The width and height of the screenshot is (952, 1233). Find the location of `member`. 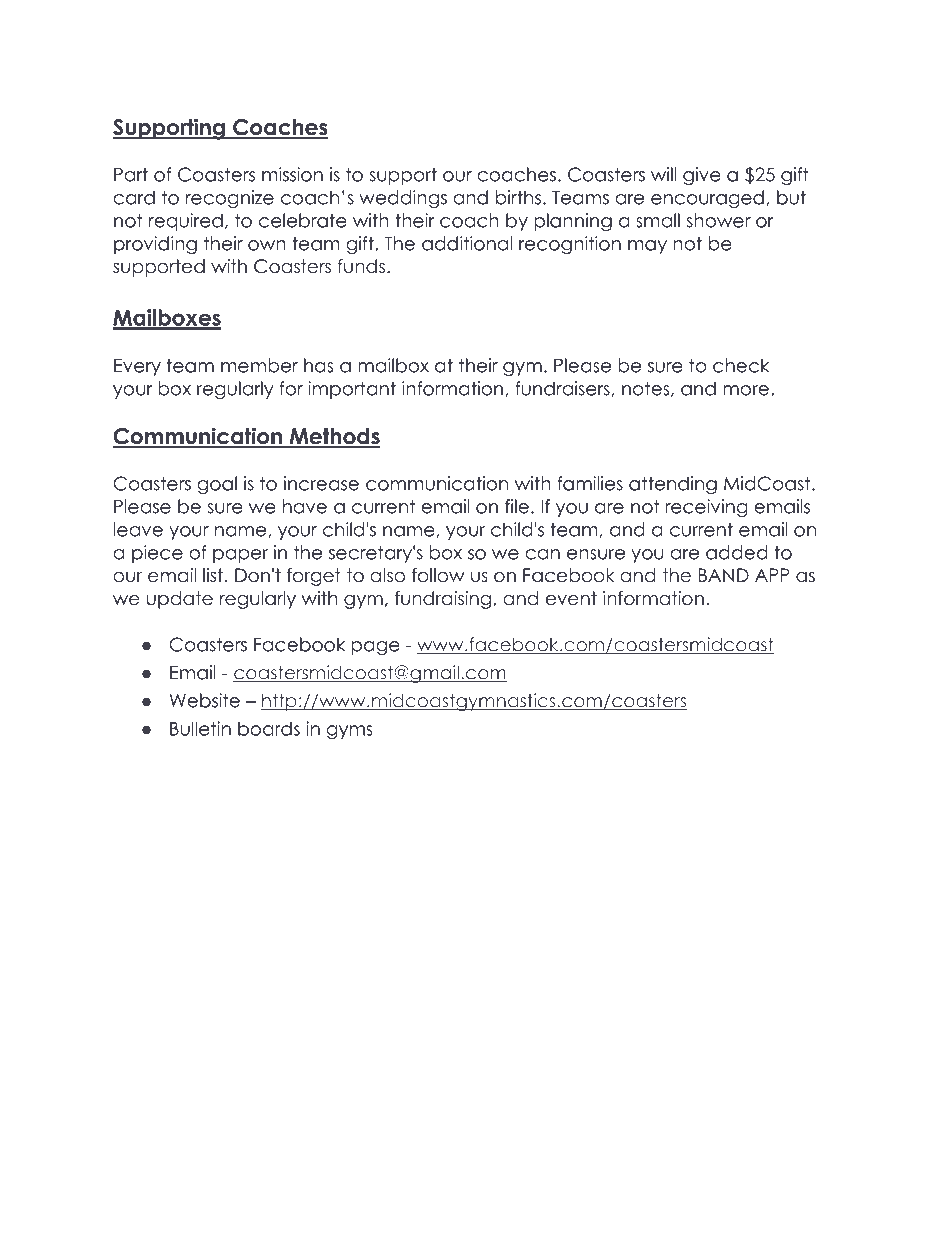

member is located at coordinates (259, 365).
